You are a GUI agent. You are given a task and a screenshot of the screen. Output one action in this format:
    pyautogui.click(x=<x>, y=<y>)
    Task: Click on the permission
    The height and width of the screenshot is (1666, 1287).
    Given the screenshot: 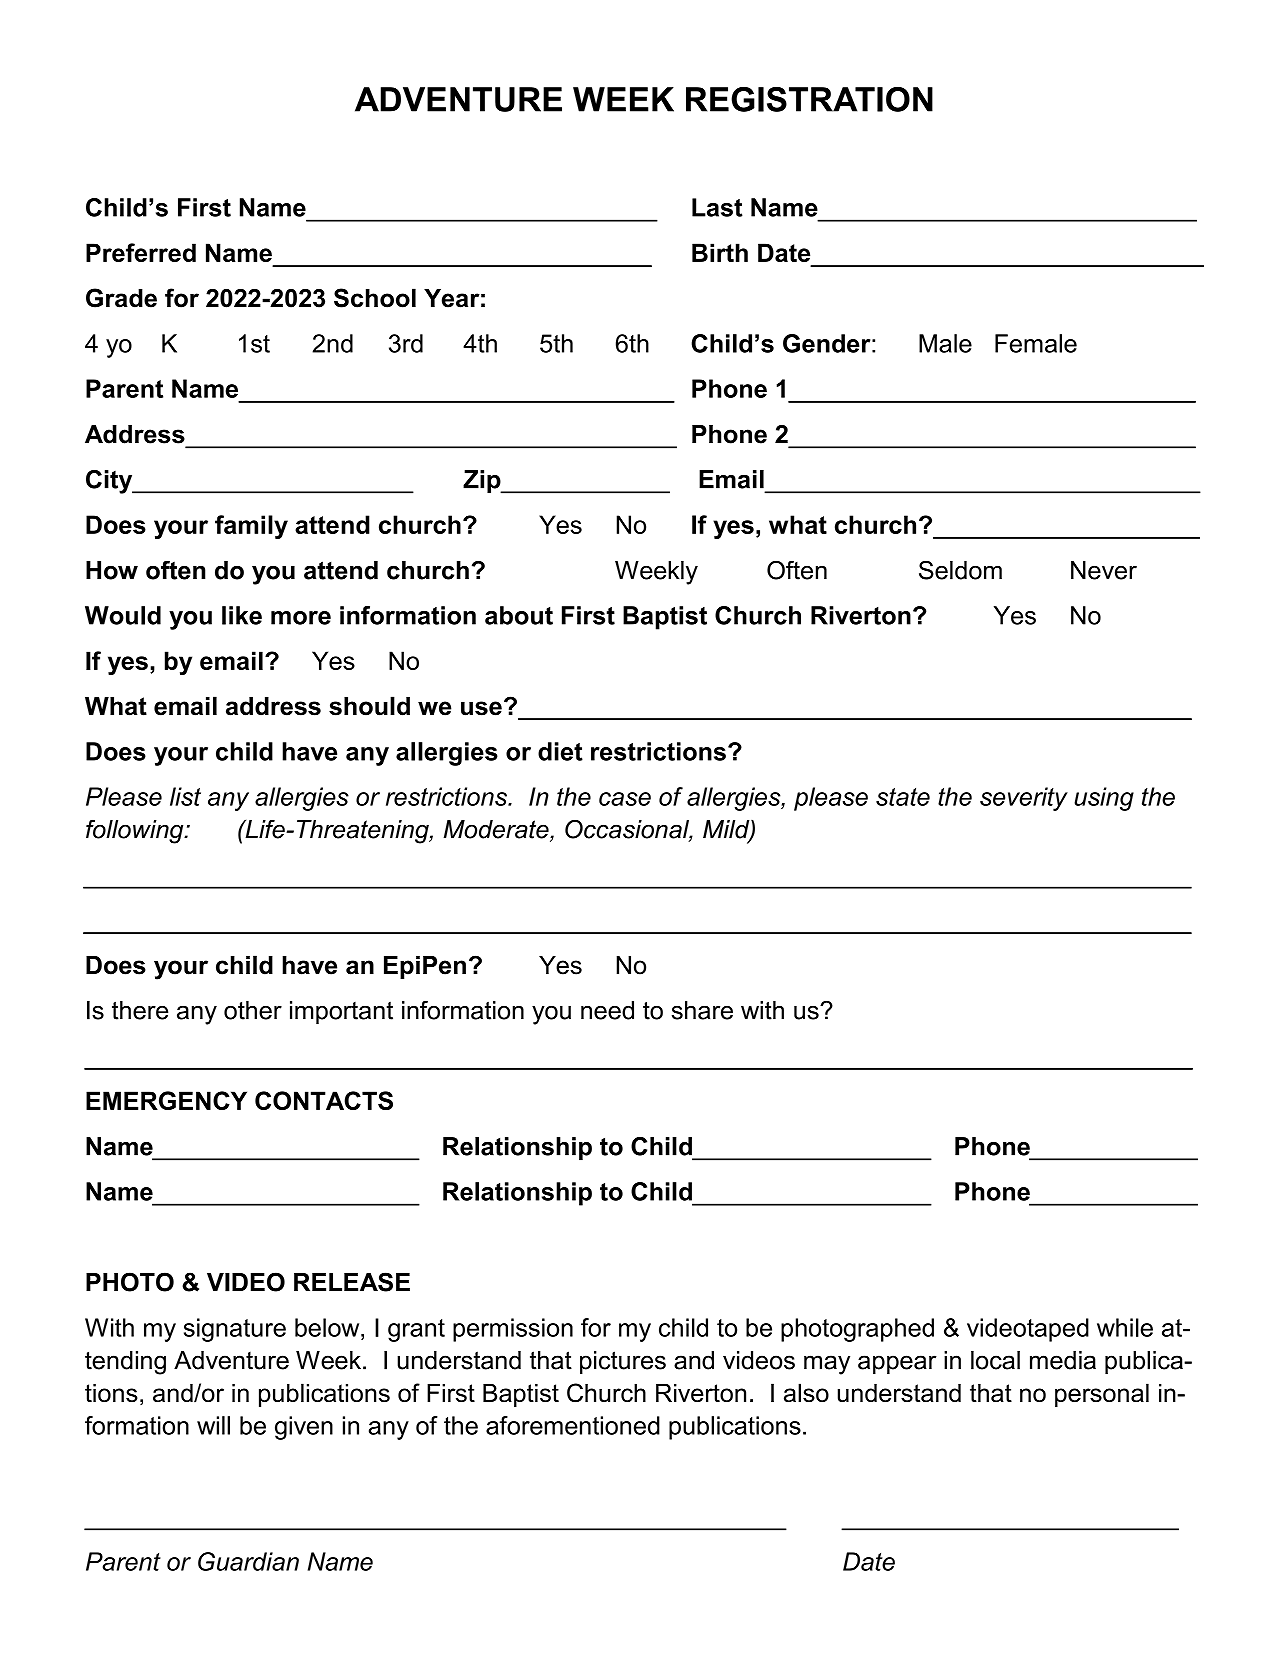 What is the action you would take?
    pyautogui.click(x=513, y=1330)
